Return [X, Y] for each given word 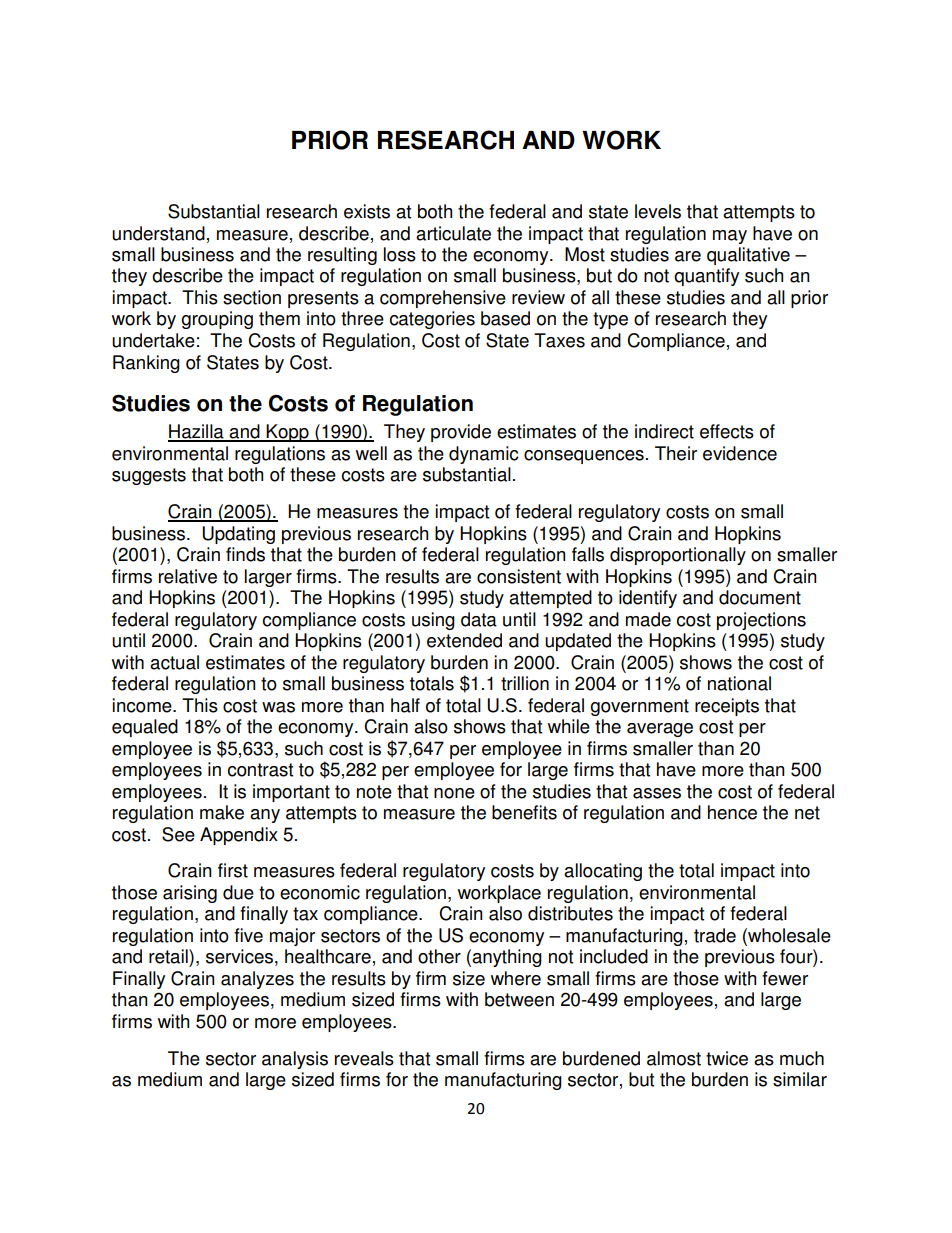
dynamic [483, 455]
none [454, 793]
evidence [740, 453]
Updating [238, 535]
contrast [260, 770]
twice [727, 1058]
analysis [295, 1060]
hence [732, 812]
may [730, 237]
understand [158, 233]
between [519, 999]
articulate [453, 233]
